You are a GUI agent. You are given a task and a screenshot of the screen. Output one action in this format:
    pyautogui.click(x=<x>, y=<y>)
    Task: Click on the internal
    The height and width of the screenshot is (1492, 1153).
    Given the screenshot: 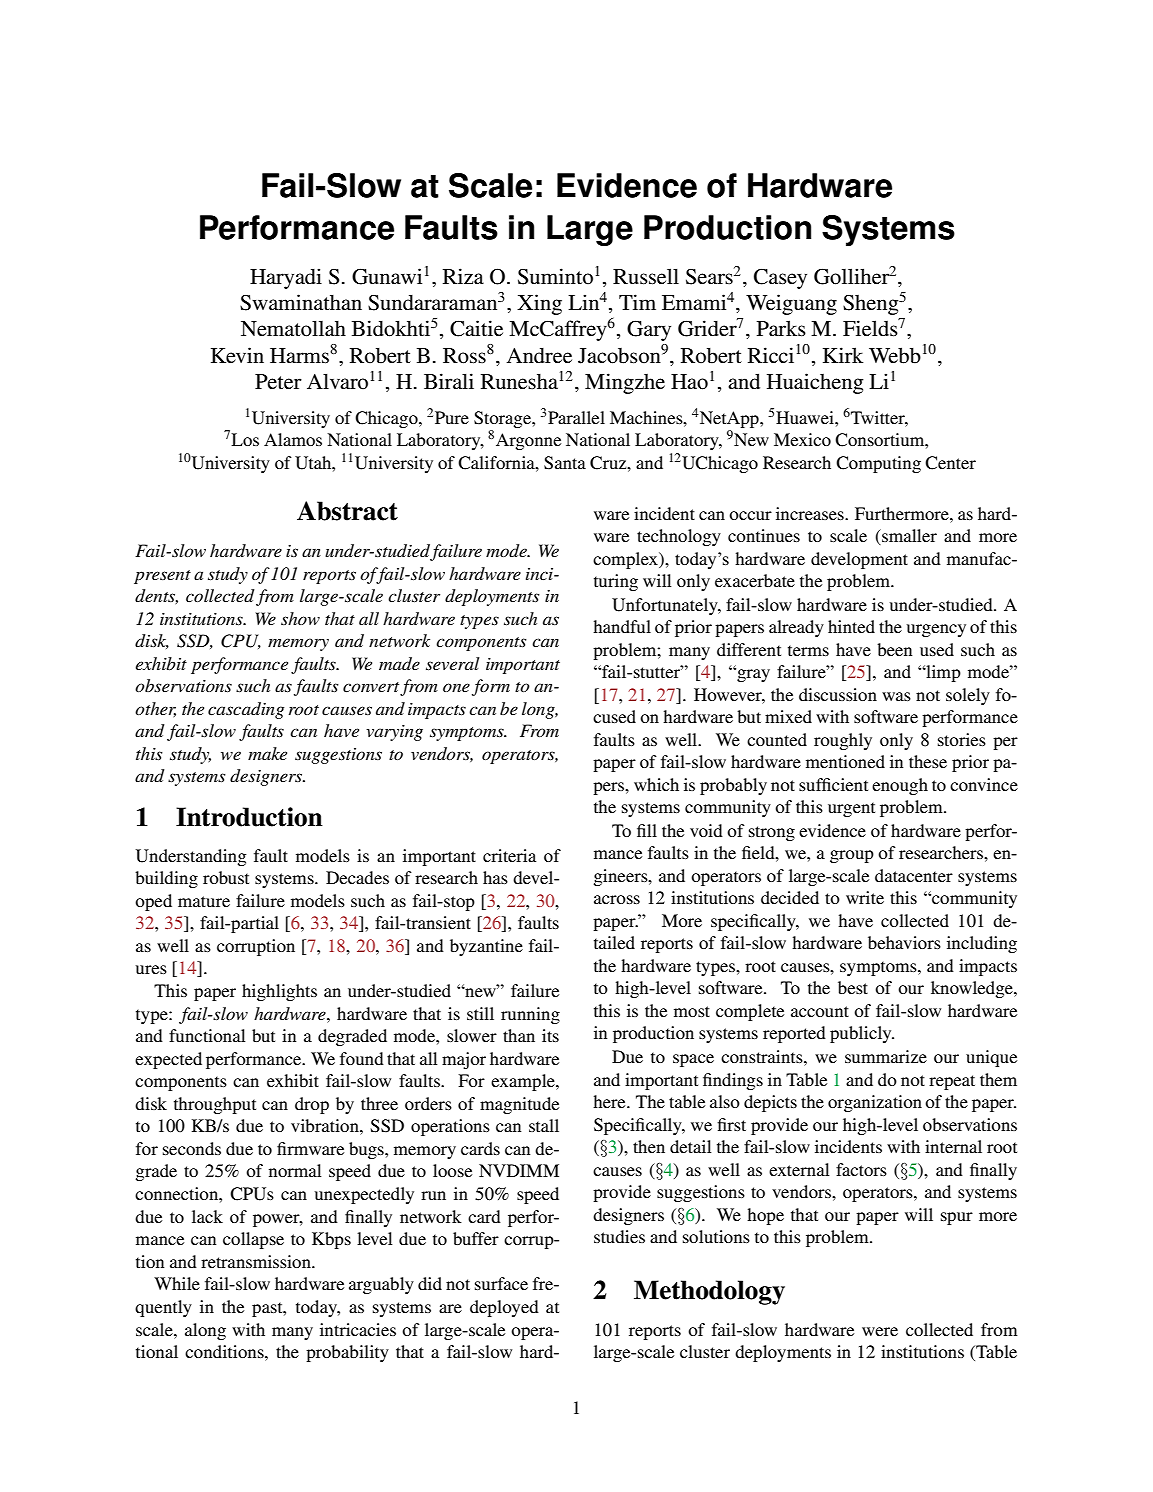 What is the action you would take?
    pyautogui.click(x=953, y=1146)
